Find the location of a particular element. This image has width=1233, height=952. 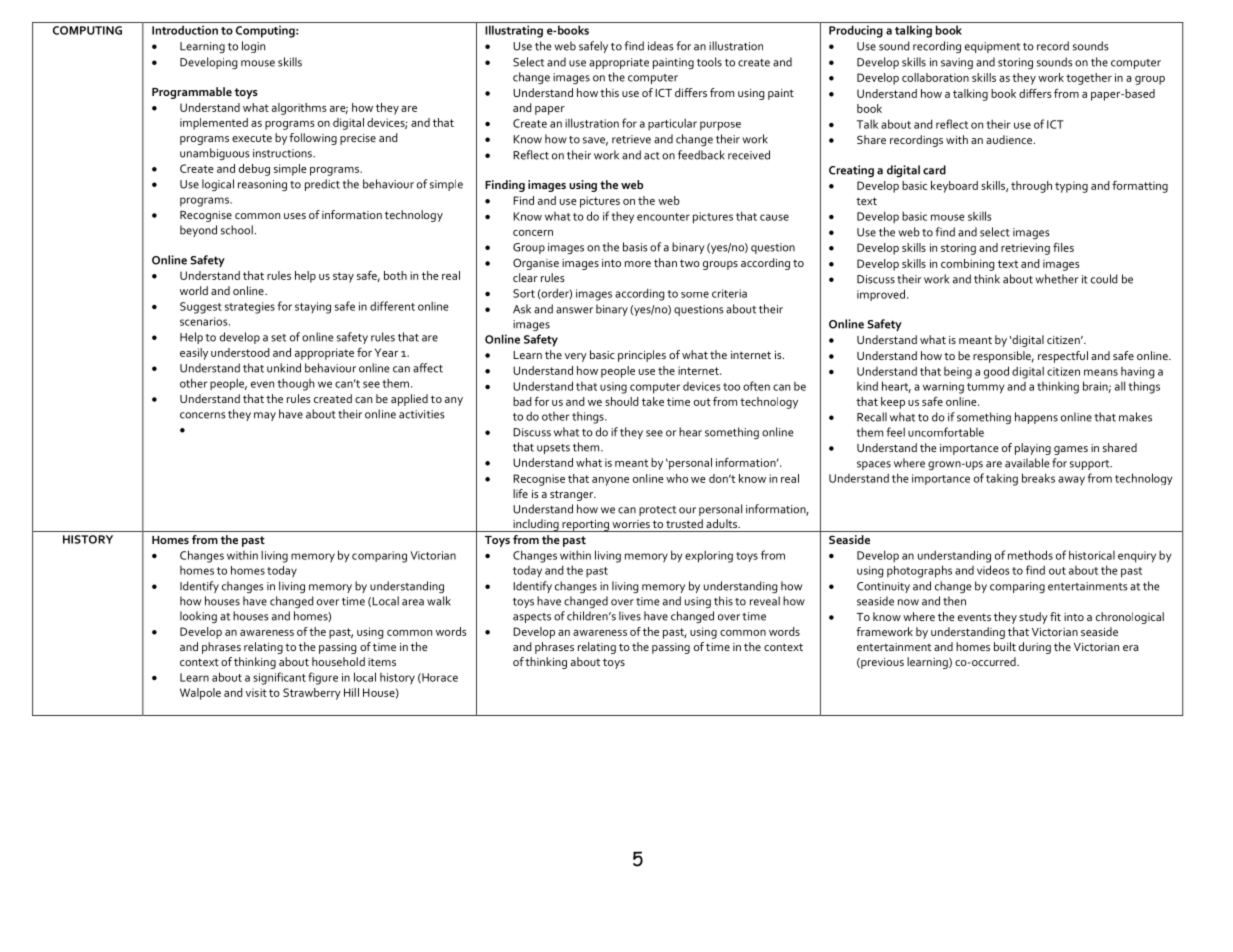

protect is located at coordinates (657, 511).
